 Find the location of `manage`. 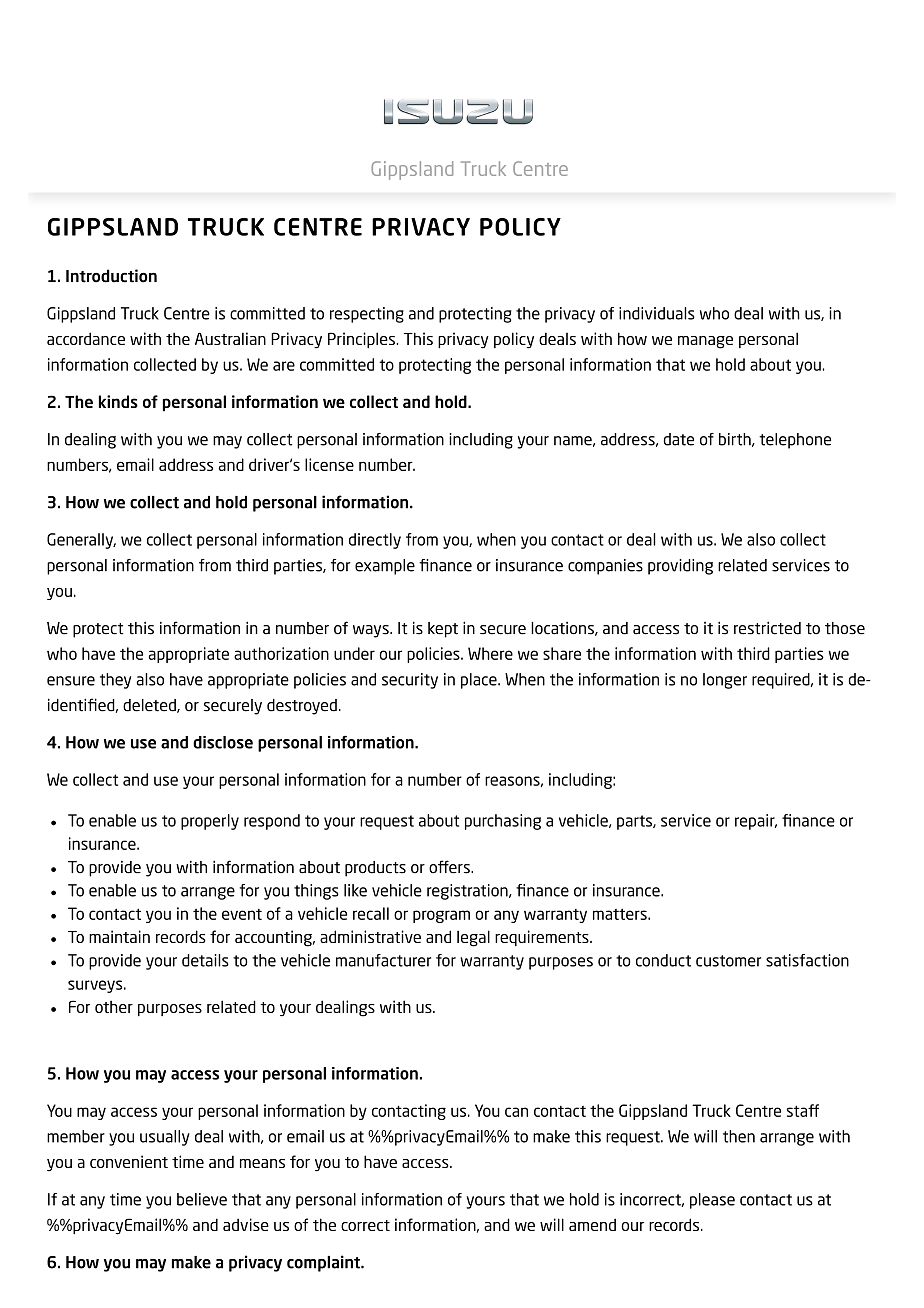

manage is located at coordinates (705, 342).
